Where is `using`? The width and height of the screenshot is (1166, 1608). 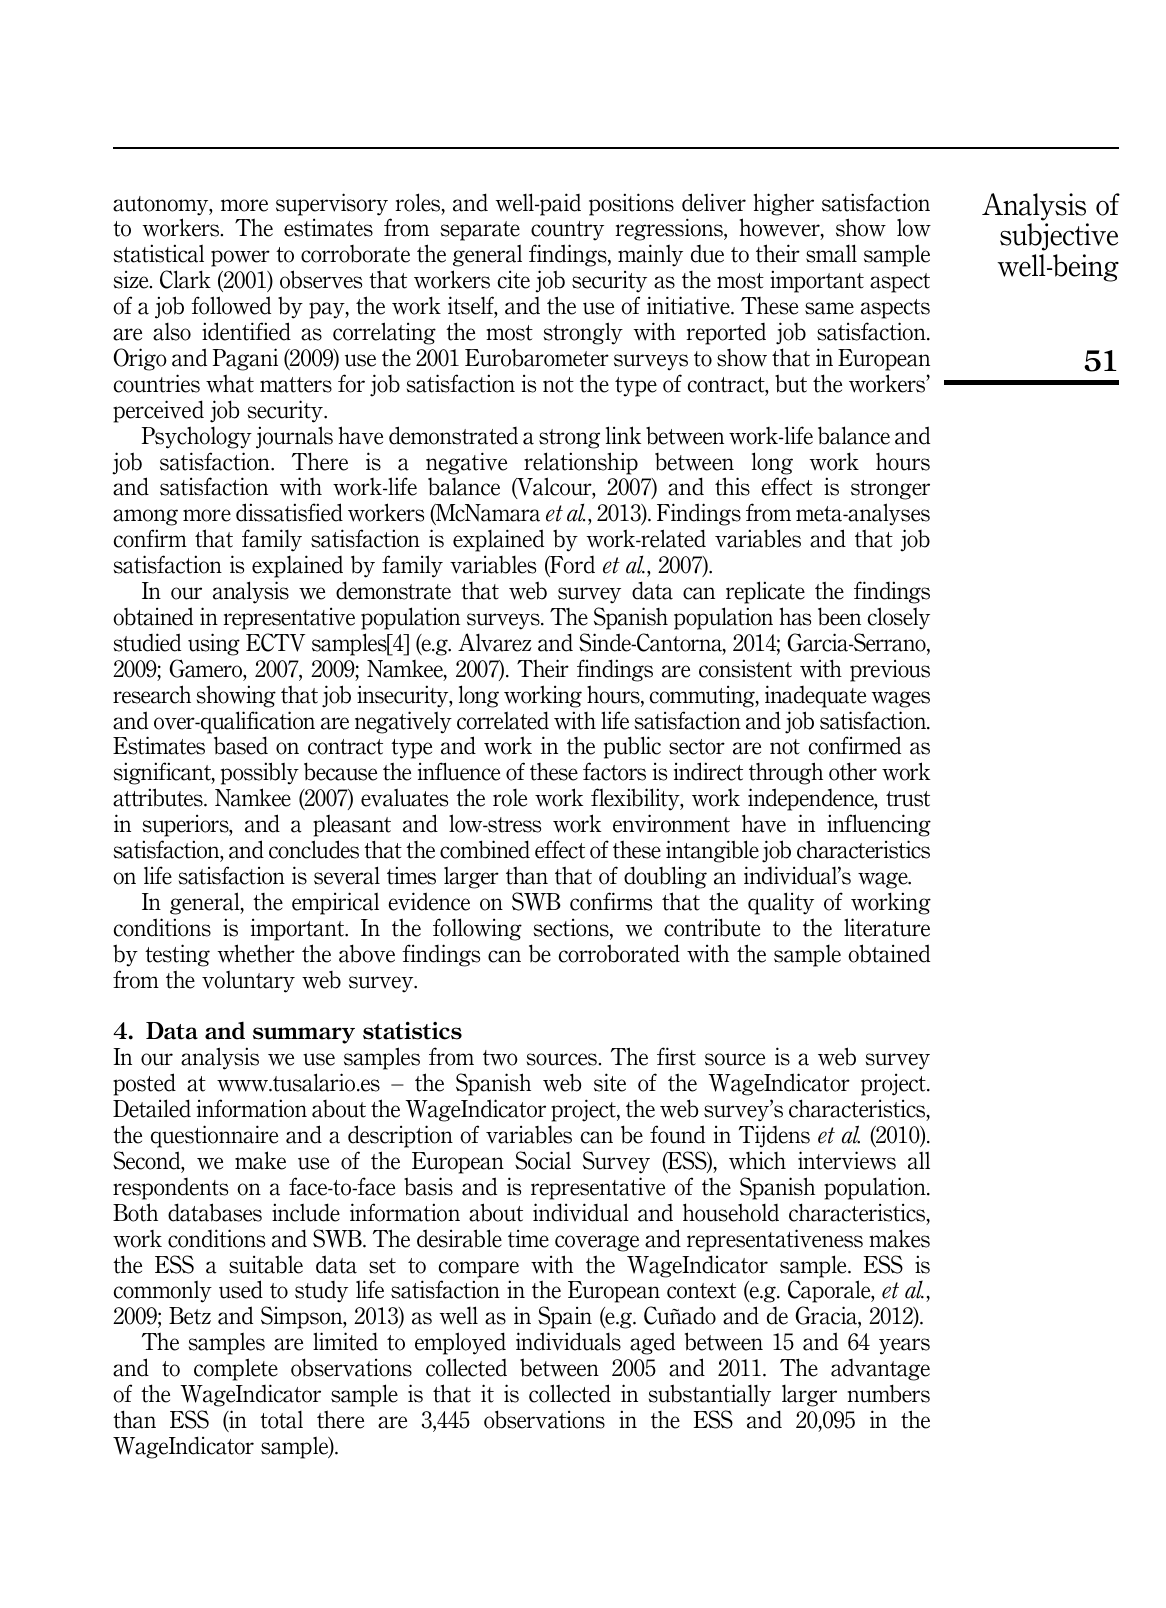 using is located at coordinates (214, 644).
